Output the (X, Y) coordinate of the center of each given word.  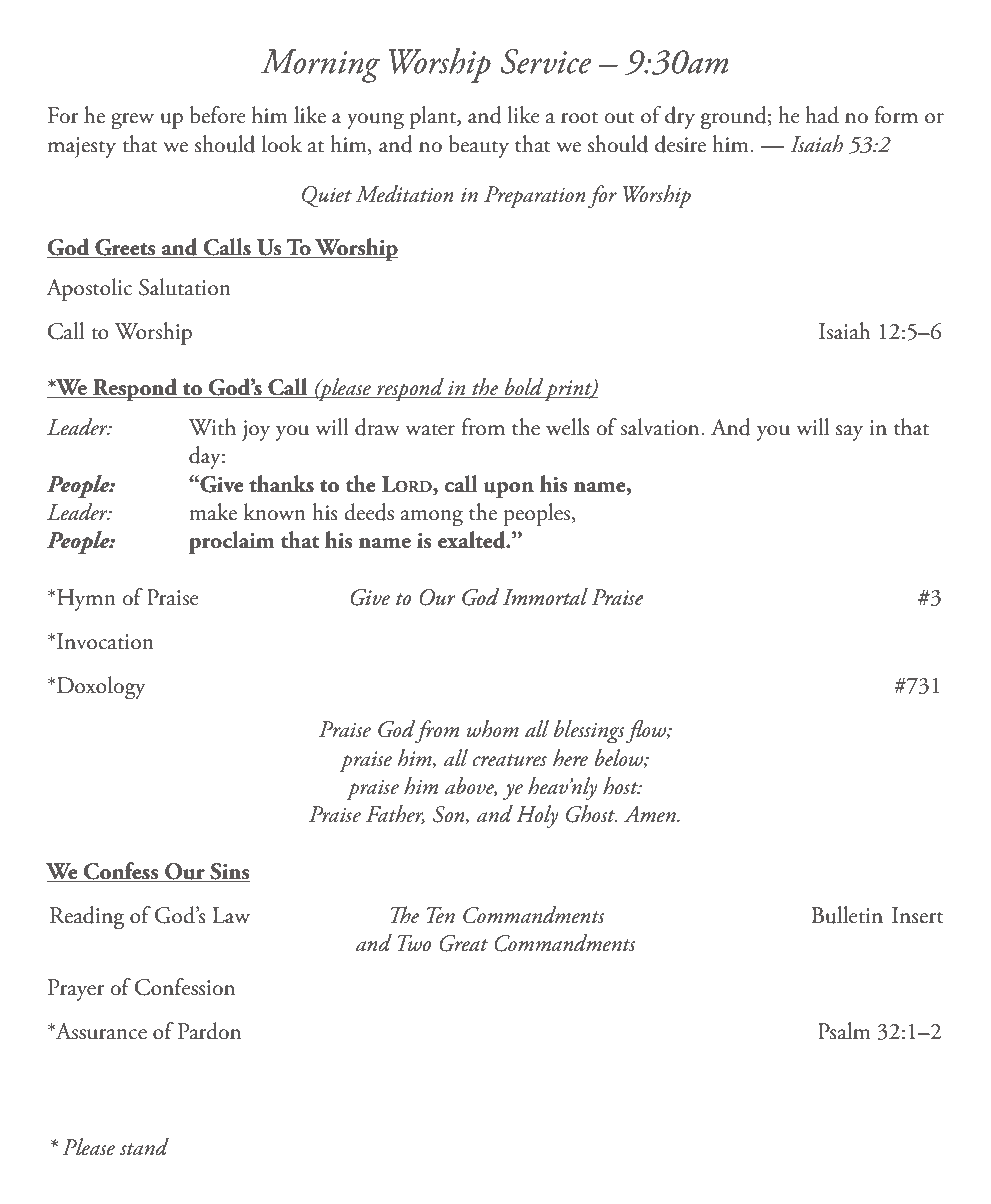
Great (463, 943)
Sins (229, 872)
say (849, 433)
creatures (509, 760)
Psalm (844, 1031)
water (430, 430)
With (212, 427)
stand (144, 1147)
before (218, 115)
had (822, 115)
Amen (651, 814)
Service (546, 61)
